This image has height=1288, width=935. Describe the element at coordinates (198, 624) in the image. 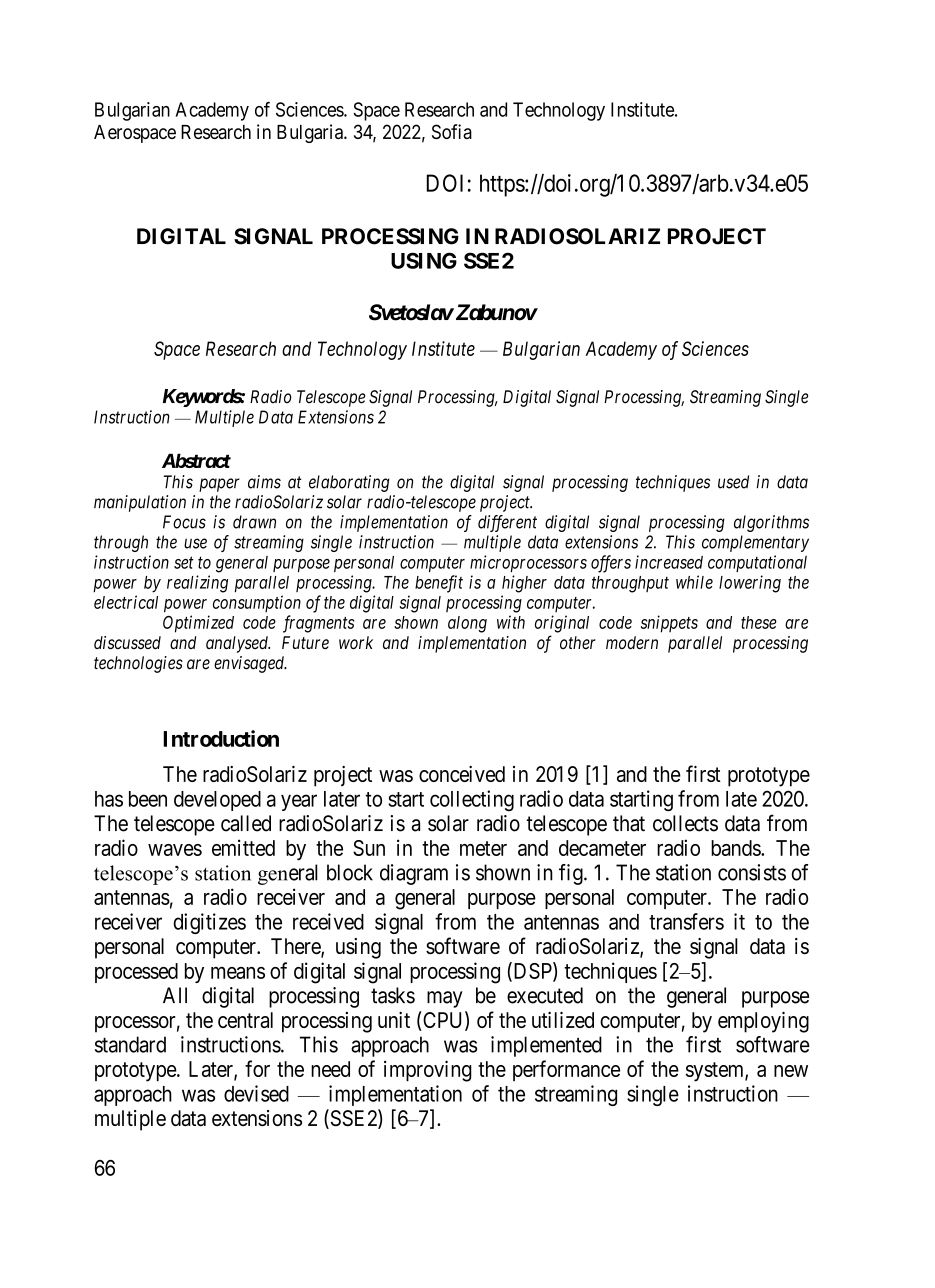

I see `Optimized` at that location.
